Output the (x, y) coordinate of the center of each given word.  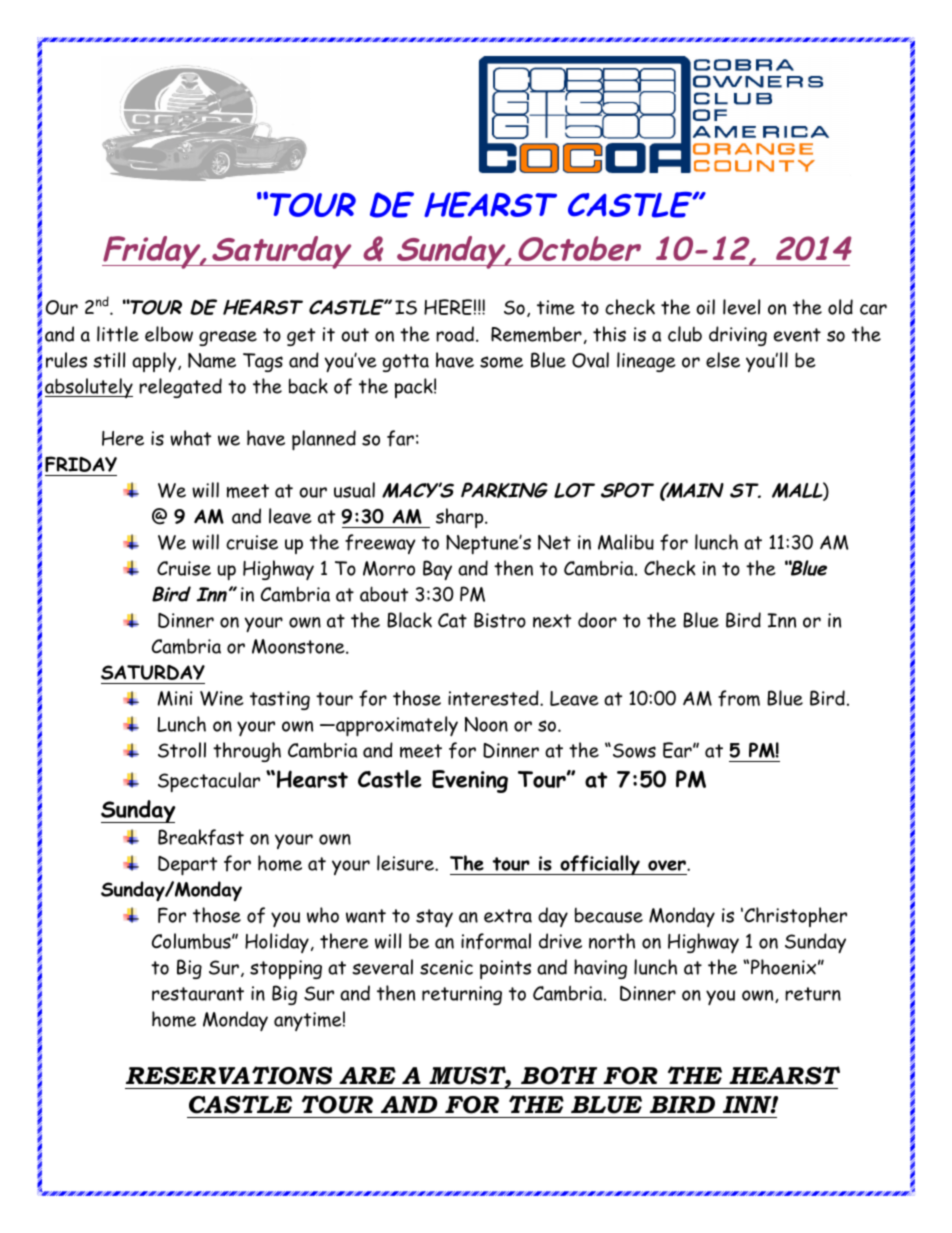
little (118, 334)
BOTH (559, 1075)
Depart (187, 866)
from (739, 698)
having (600, 969)
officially (600, 865)
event (797, 335)
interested (494, 698)
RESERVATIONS (229, 1075)
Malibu (626, 542)
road (455, 334)
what (190, 438)
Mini (175, 698)
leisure (407, 863)
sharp (461, 518)
